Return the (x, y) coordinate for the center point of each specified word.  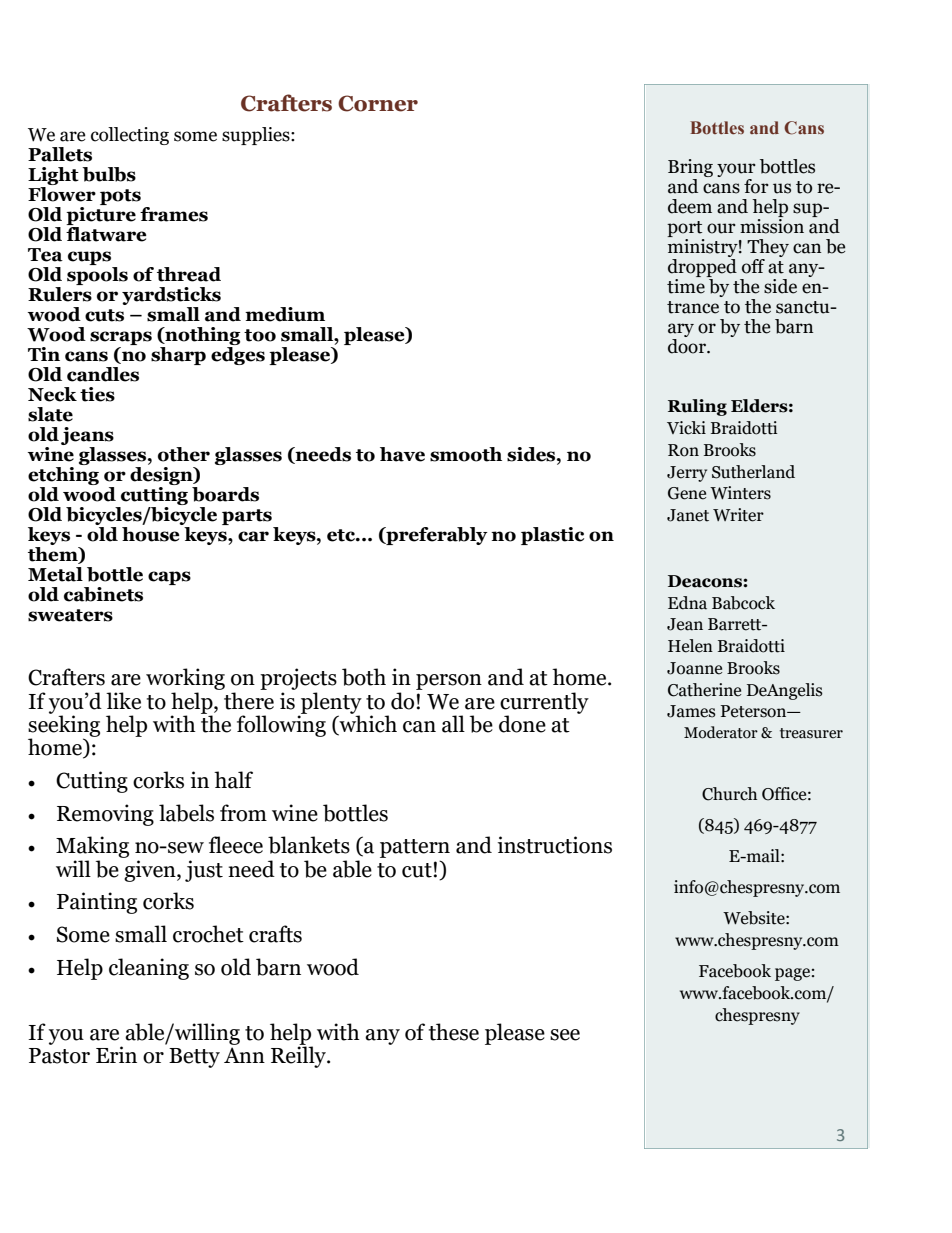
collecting (130, 136)
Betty (194, 1058)
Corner (378, 103)
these (454, 1032)
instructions (555, 845)
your (736, 171)
